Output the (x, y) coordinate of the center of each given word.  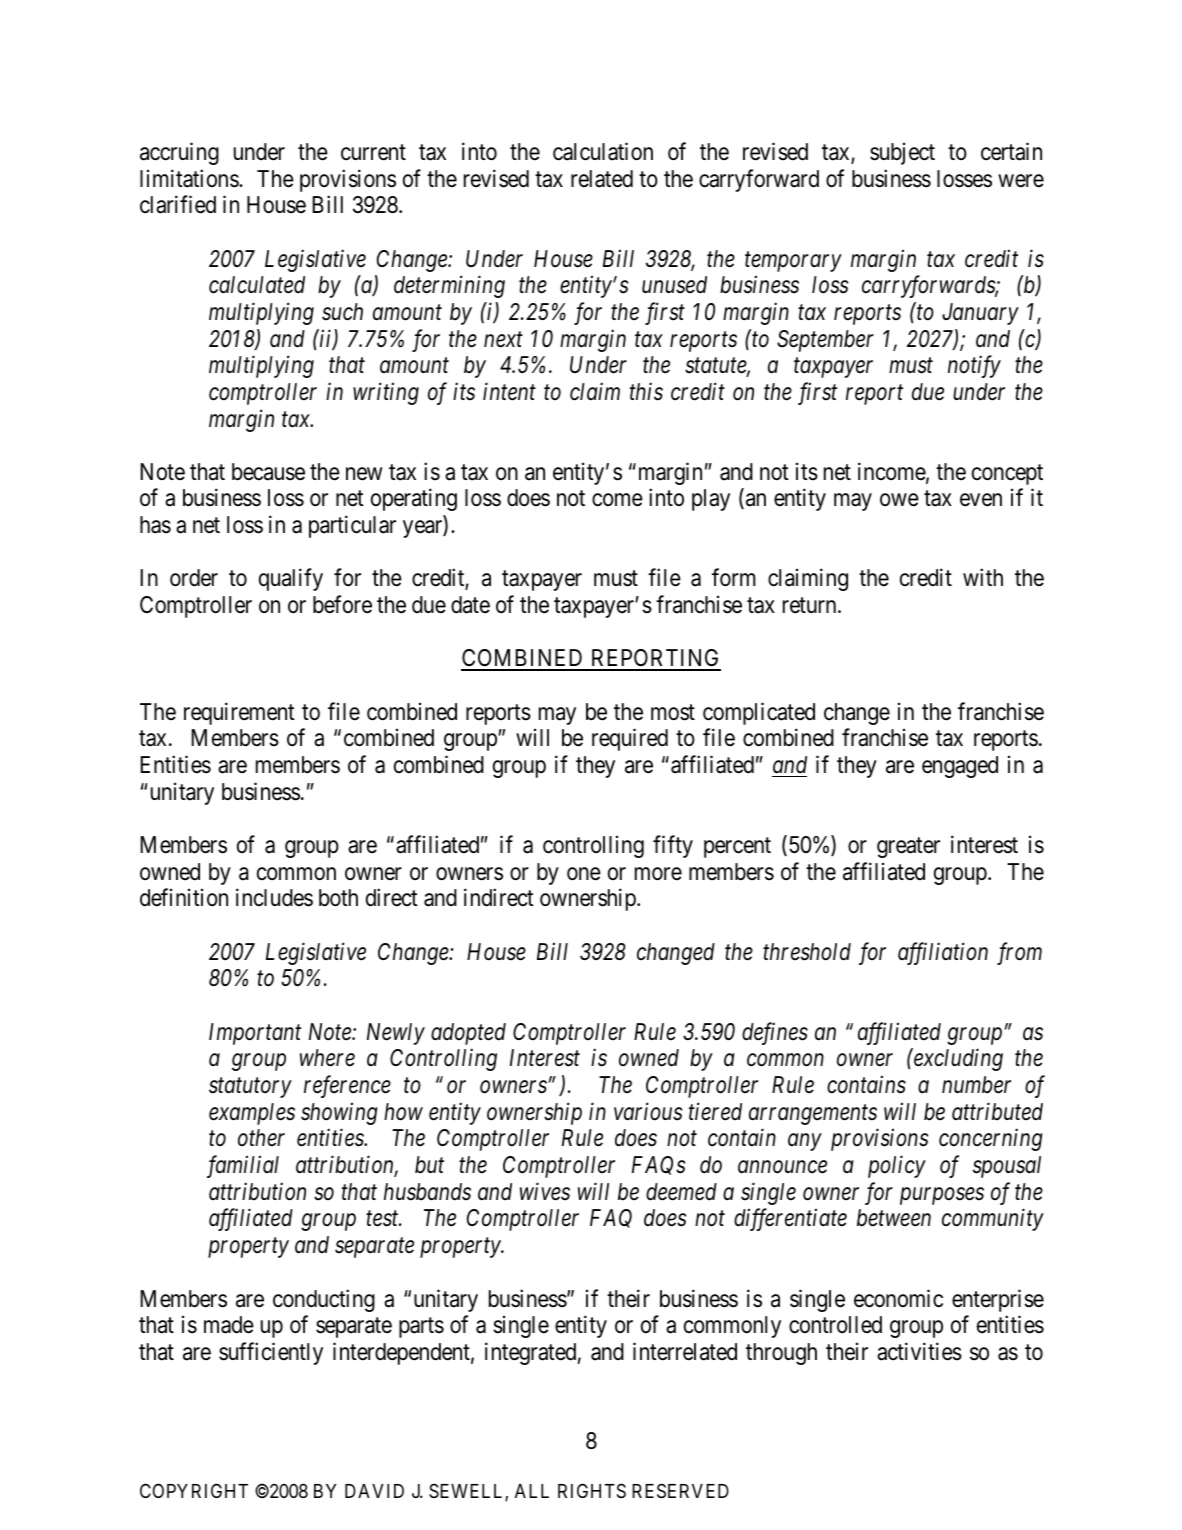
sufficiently (271, 1353)
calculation (603, 151)
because (268, 472)
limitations (190, 178)
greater (908, 848)
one (584, 874)
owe (899, 500)
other (261, 1138)
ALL (532, 1491)
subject (902, 153)
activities (919, 1351)
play (711, 500)
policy (897, 1166)
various (648, 1112)
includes (274, 897)
